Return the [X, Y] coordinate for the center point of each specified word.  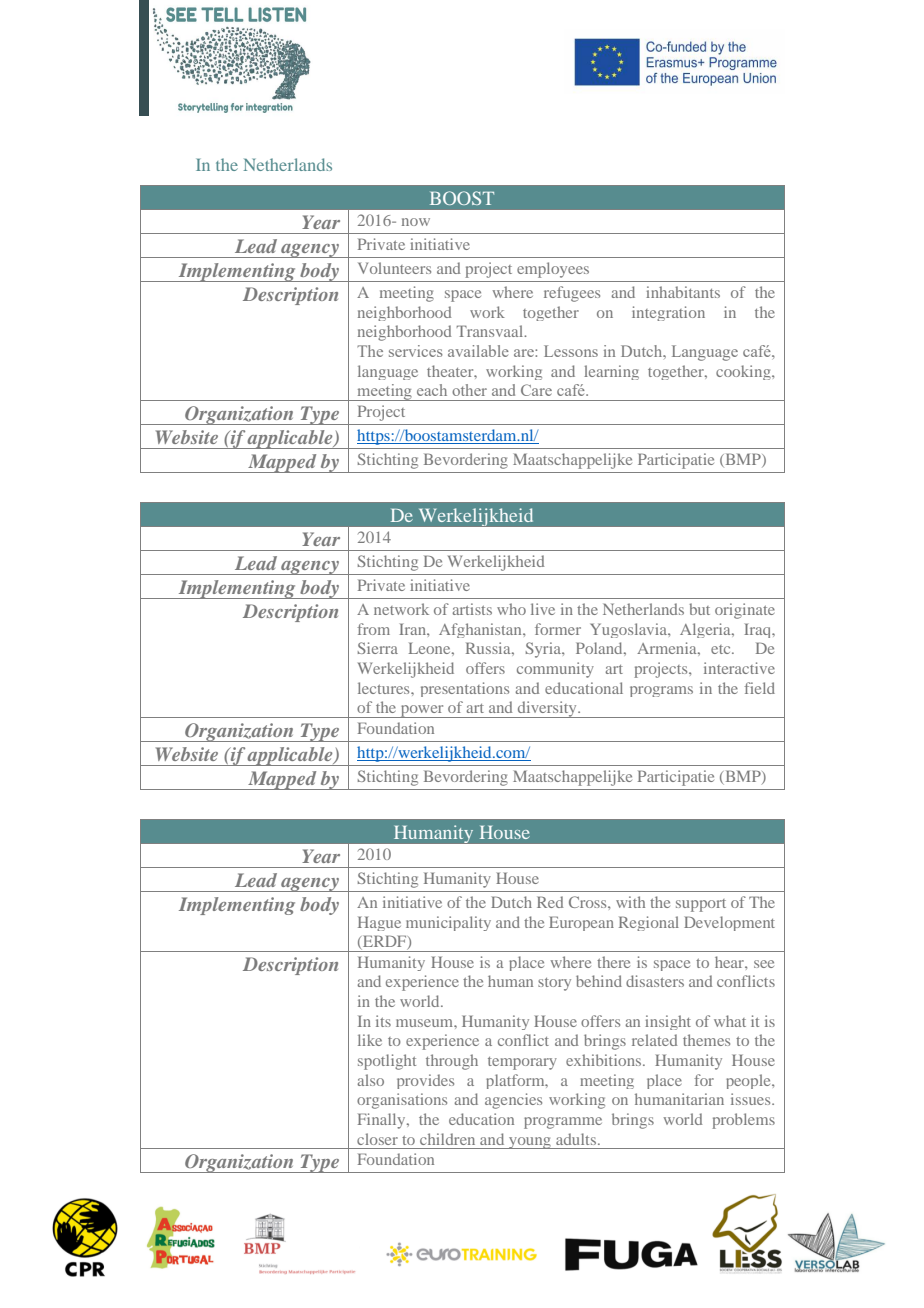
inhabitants [683, 292]
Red [550, 902]
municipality [448, 923]
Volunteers [394, 268]
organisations [402, 1101]
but [699, 609]
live [543, 609]
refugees [572, 294]
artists [472, 609]
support [701, 905]
